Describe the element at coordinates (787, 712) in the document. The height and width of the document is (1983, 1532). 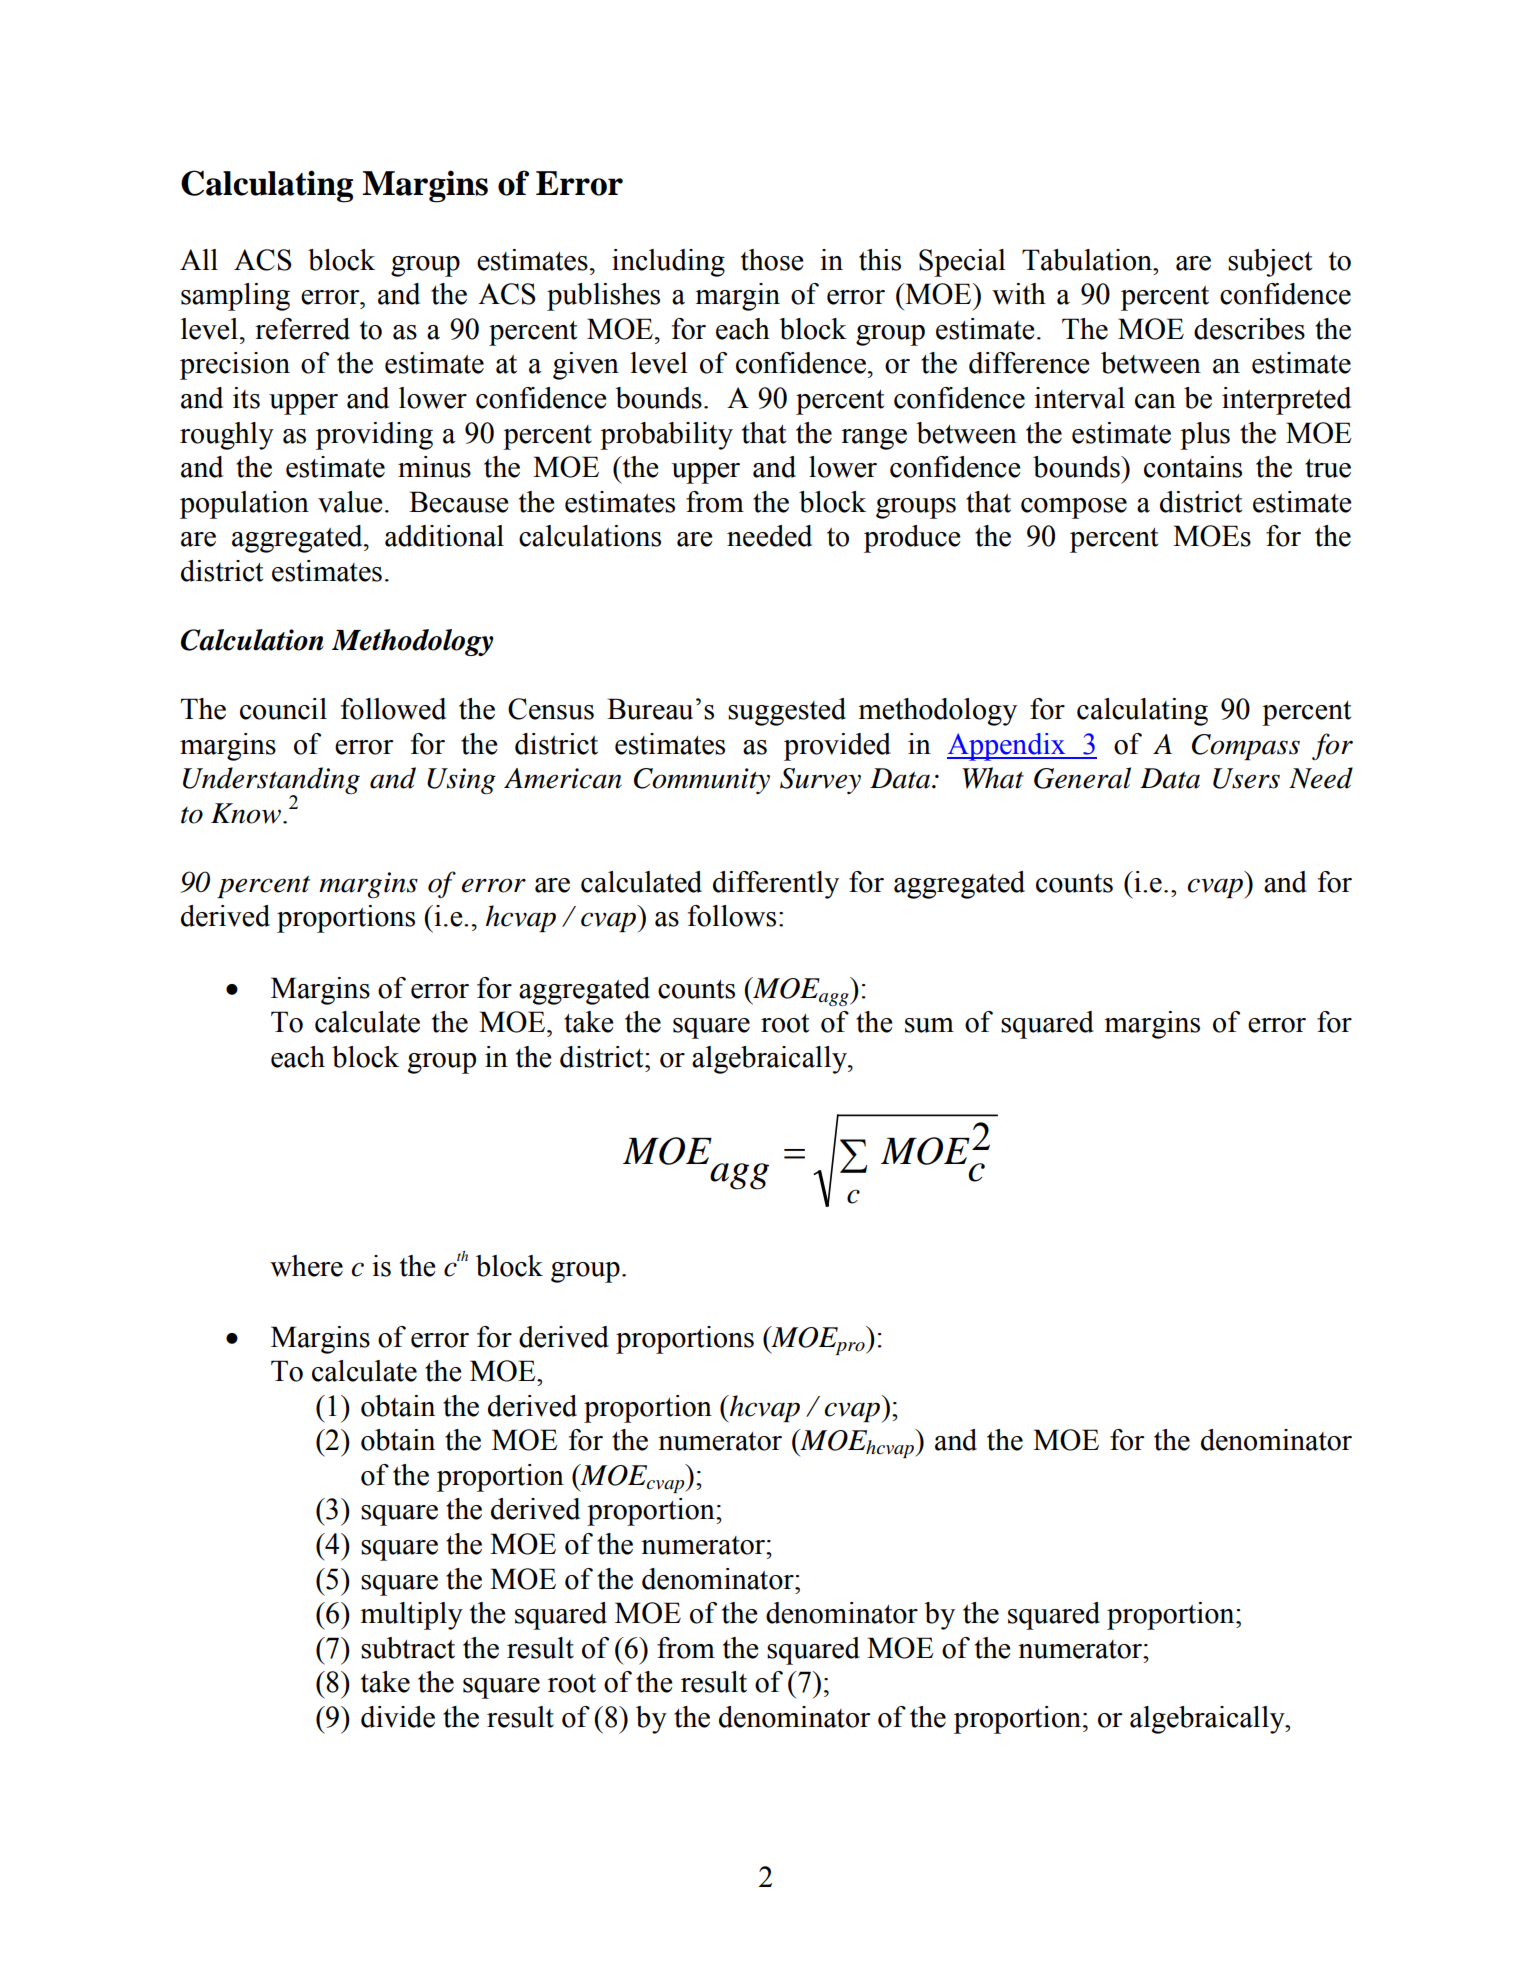
I see `suggested` at that location.
